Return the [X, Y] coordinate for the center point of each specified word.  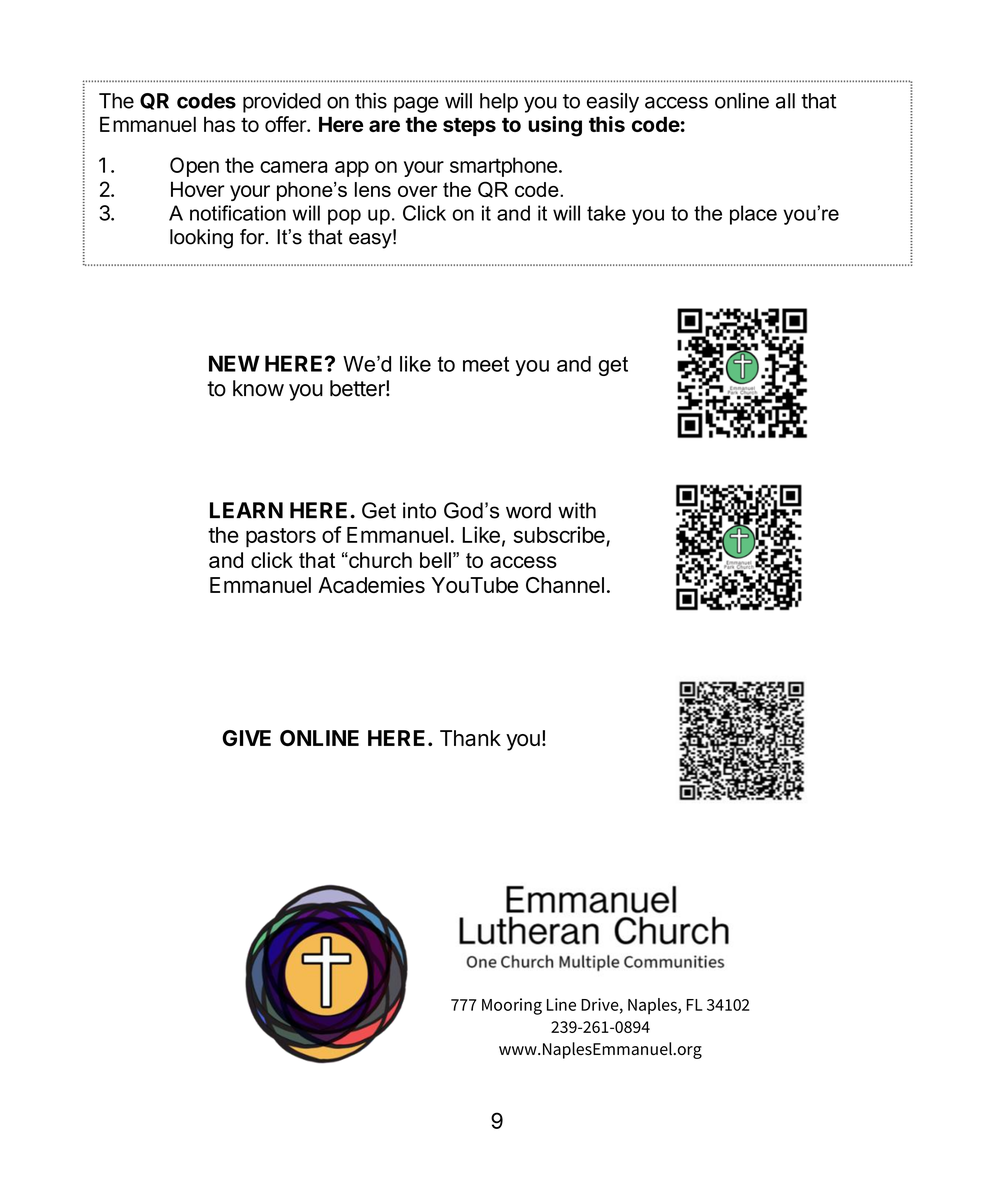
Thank [470, 738]
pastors [281, 538]
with [577, 510]
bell [435, 560]
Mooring [512, 1006]
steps [469, 127]
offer [286, 124]
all [785, 101]
